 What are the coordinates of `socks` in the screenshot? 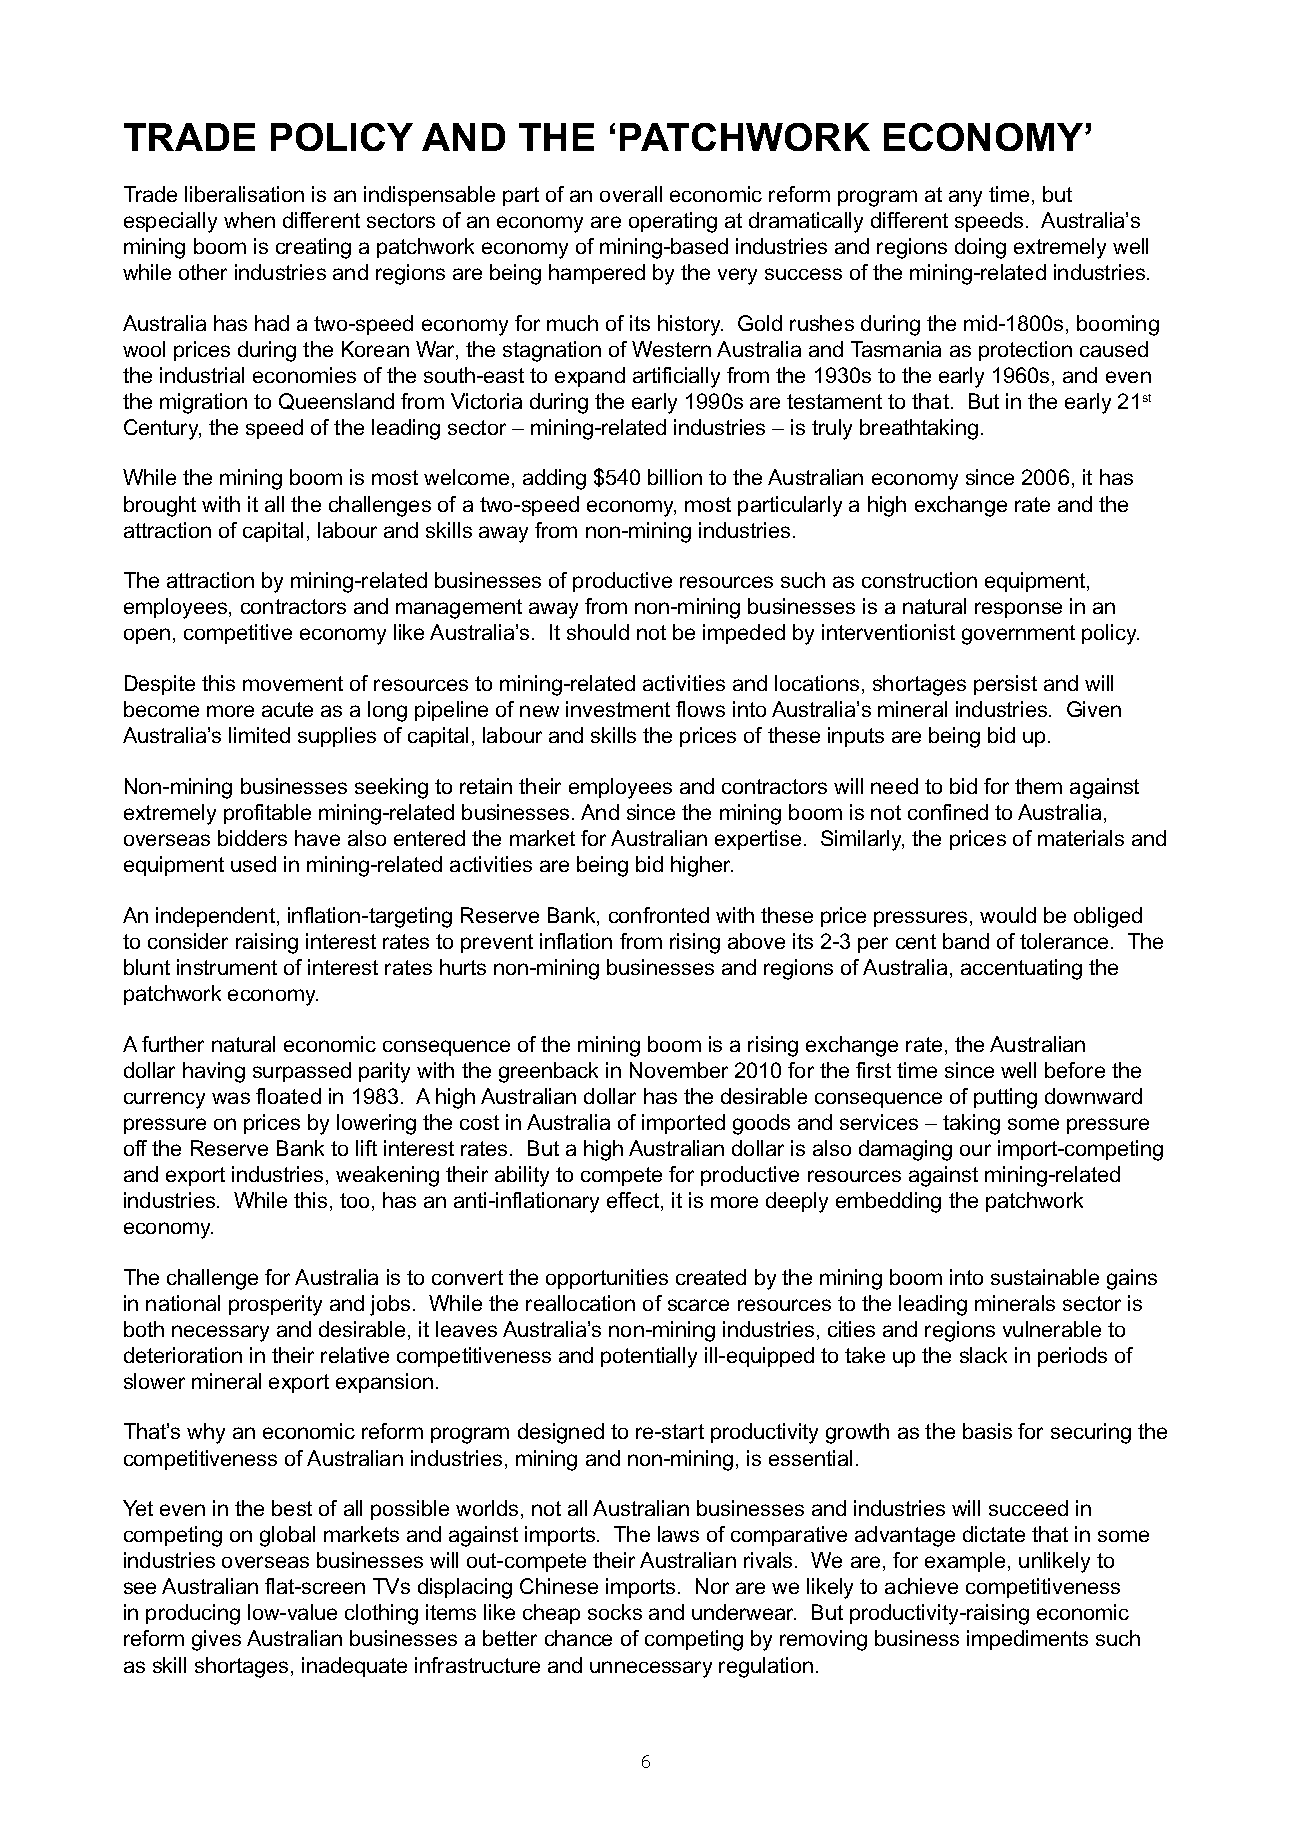 It's located at (615, 1612).
